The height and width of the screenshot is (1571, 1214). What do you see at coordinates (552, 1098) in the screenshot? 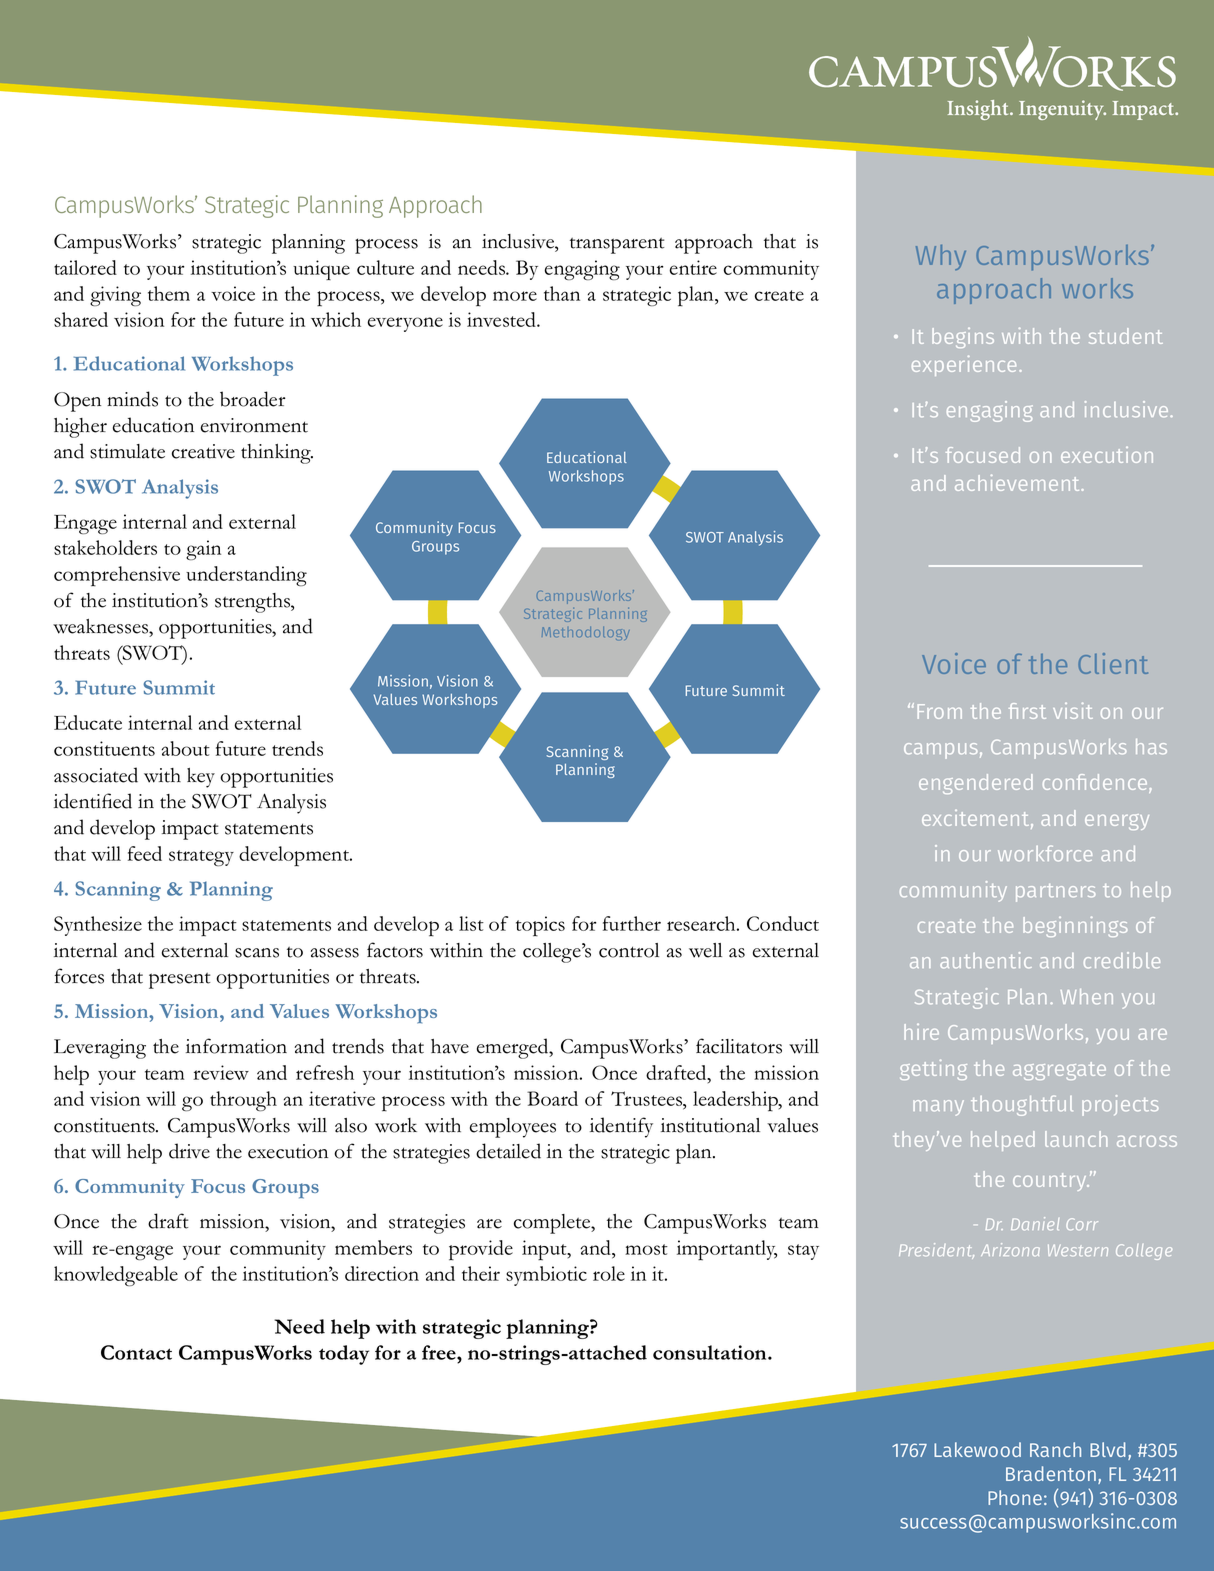
I see `Board` at bounding box center [552, 1098].
